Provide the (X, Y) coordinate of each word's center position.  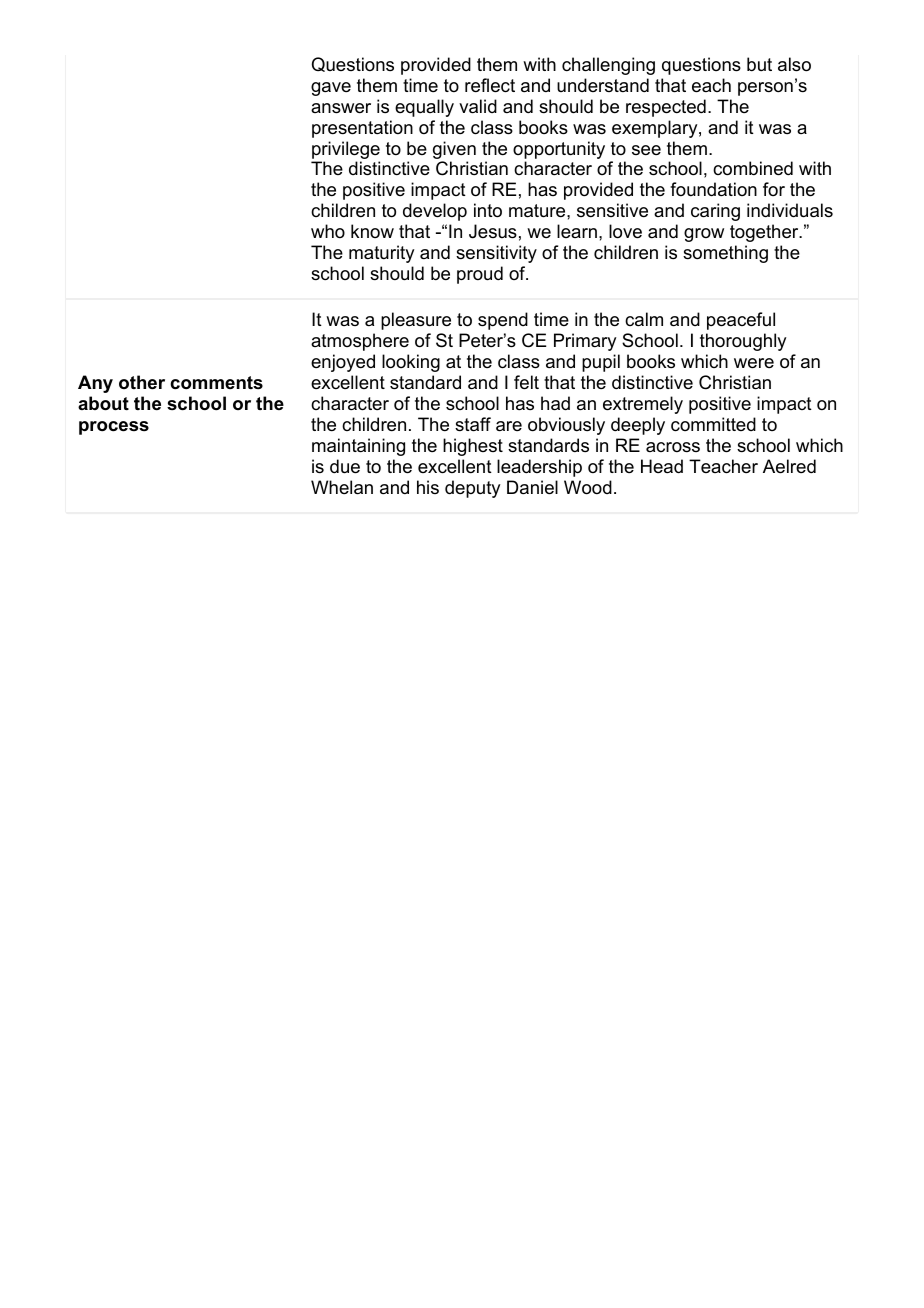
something (725, 254)
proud (480, 275)
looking (411, 363)
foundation (713, 189)
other (142, 382)
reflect (490, 85)
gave (331, 89)
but (759, 64)
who (328, 231)
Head (662, 466)
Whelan (342, 487)
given (454, 150)
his (428, 487)
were (754, 363)
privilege (346, 150)
